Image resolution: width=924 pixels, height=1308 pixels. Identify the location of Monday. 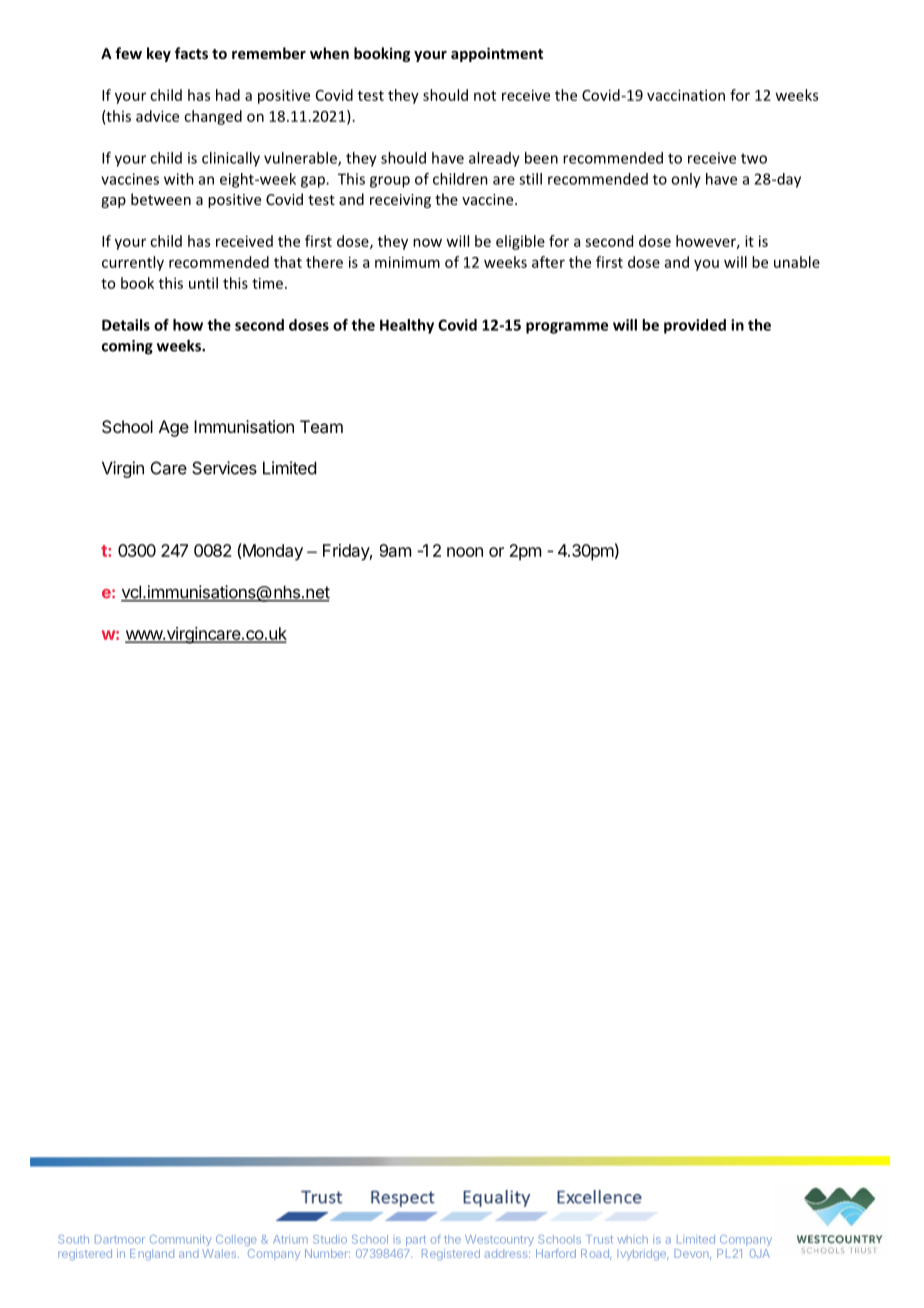
(273, 552).
